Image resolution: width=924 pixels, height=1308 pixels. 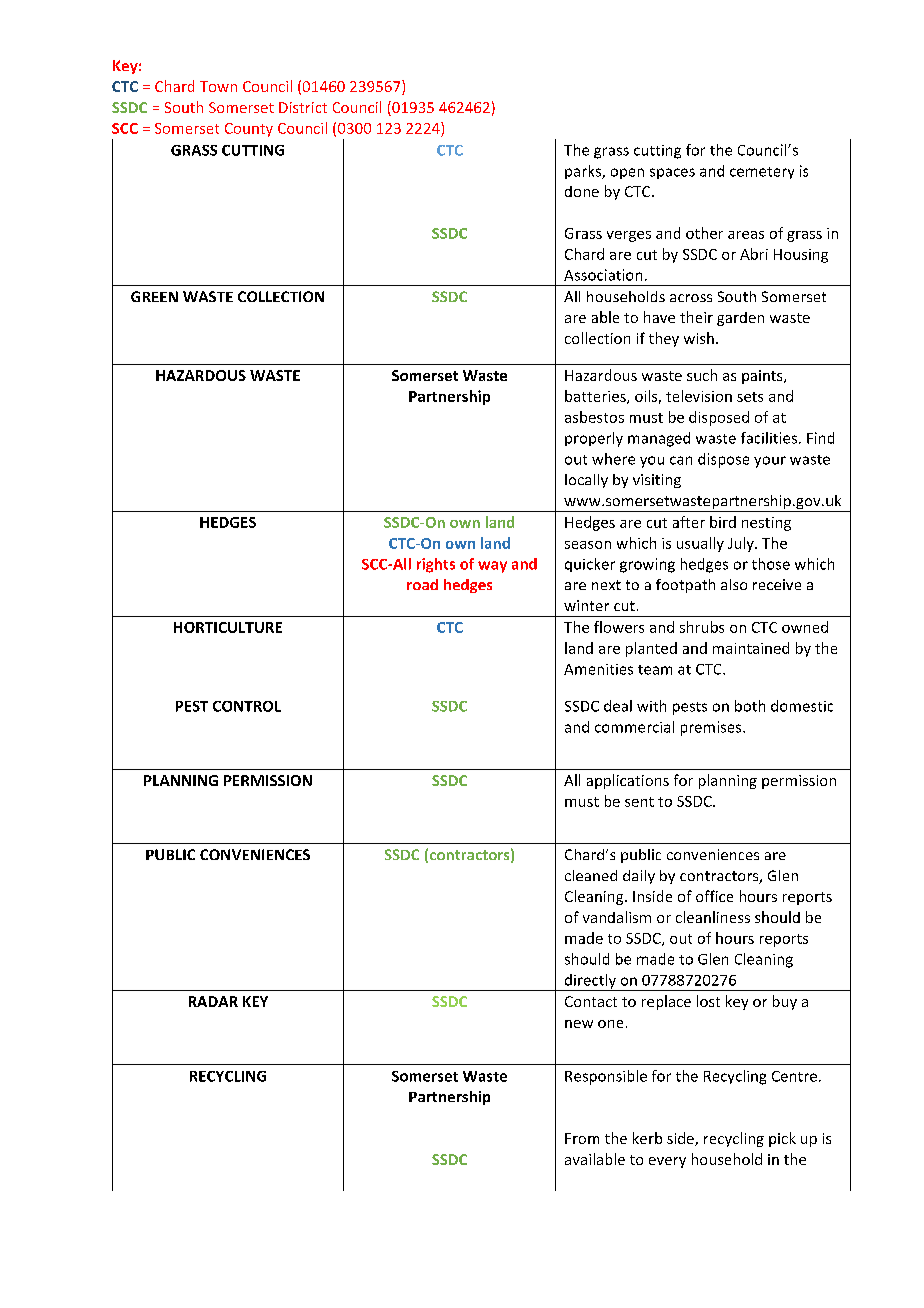 I want to click on parks, so click(x=584, y=172).
